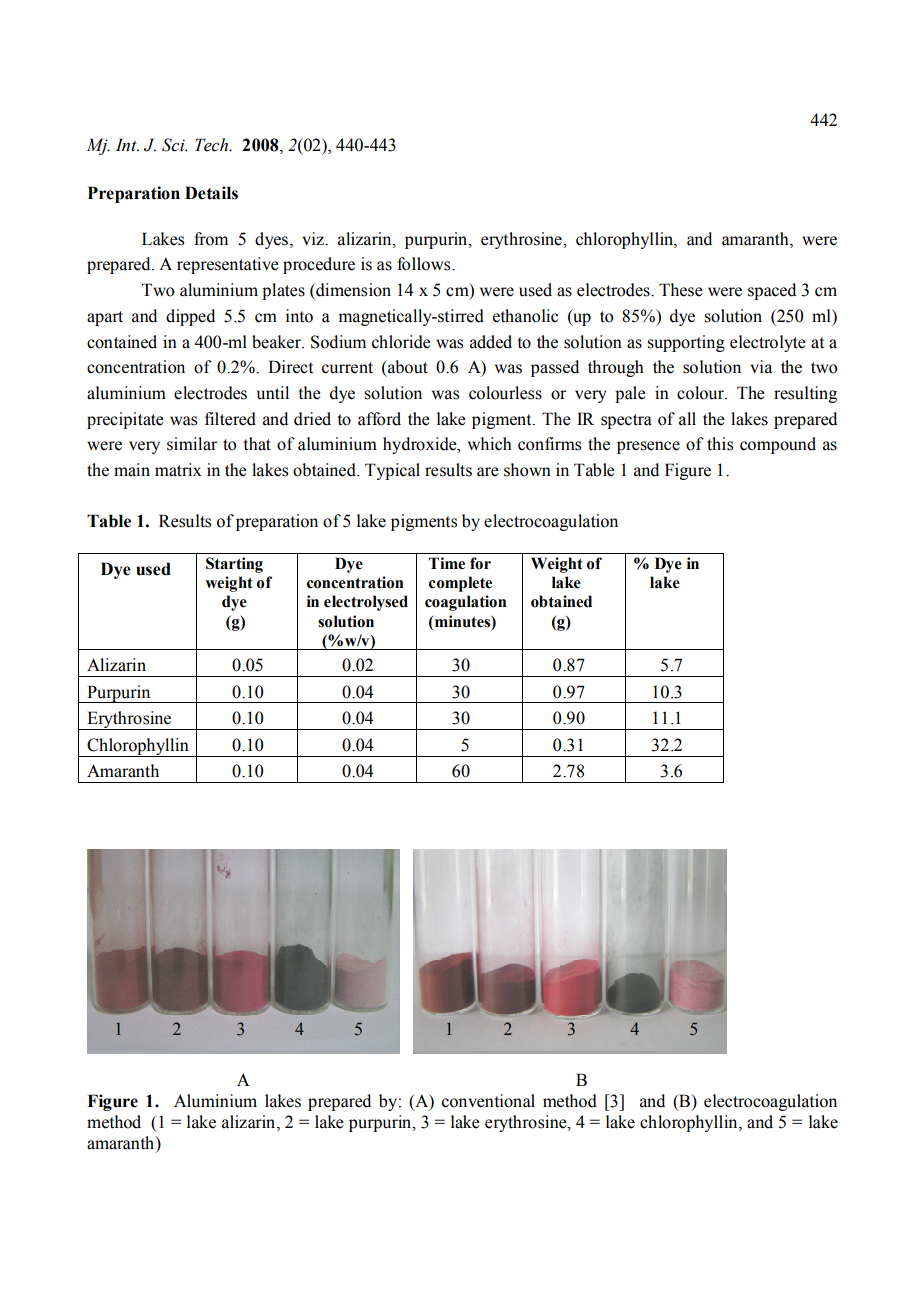  I want to click on Typical, so click(392, 471).
